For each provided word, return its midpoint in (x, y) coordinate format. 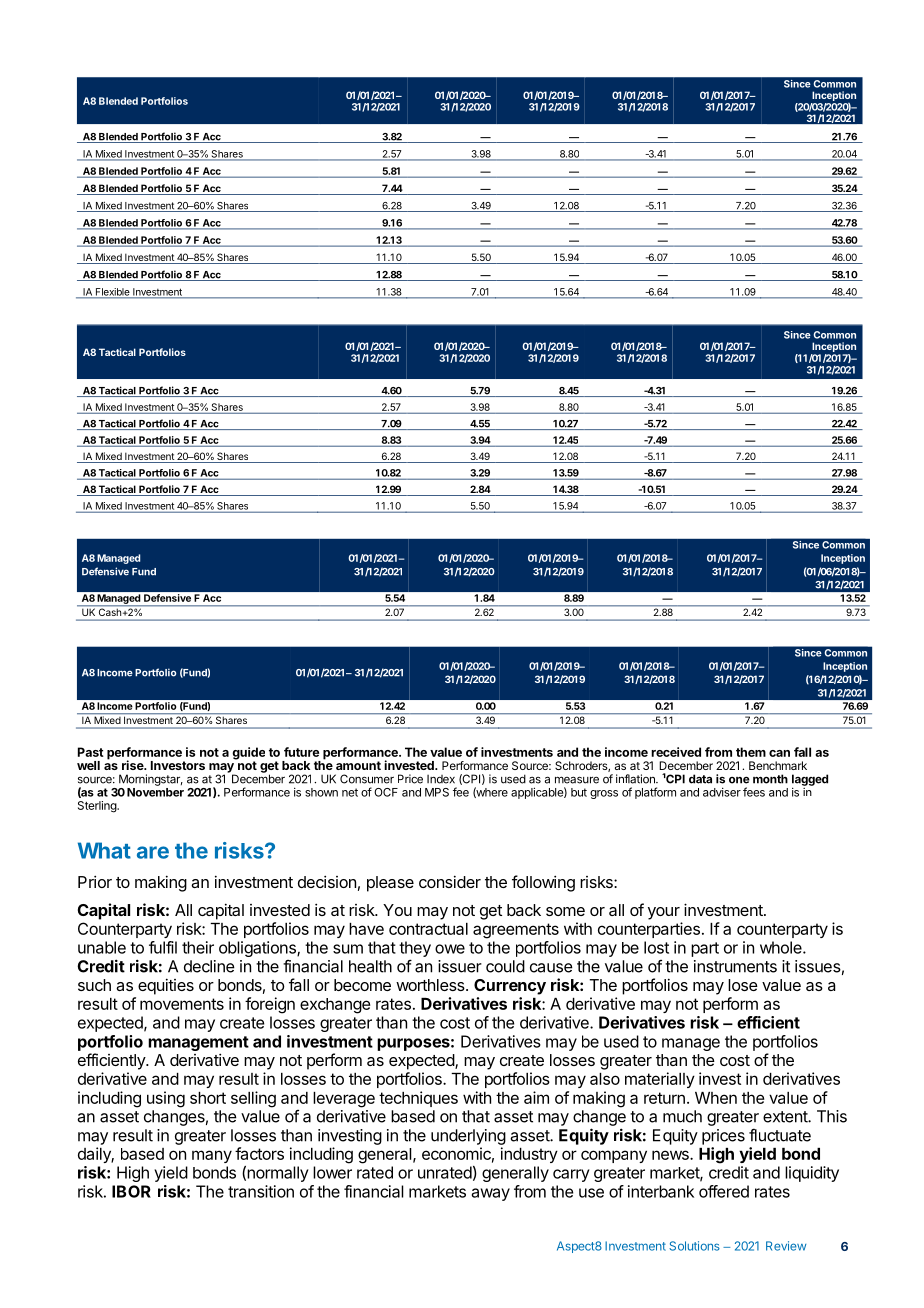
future (301, 752)
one (739, 780)
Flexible (112, 293)
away (491, 1194)
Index (441, 779)
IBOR (131, 1191)
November (155, 792)
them (751, 752)
